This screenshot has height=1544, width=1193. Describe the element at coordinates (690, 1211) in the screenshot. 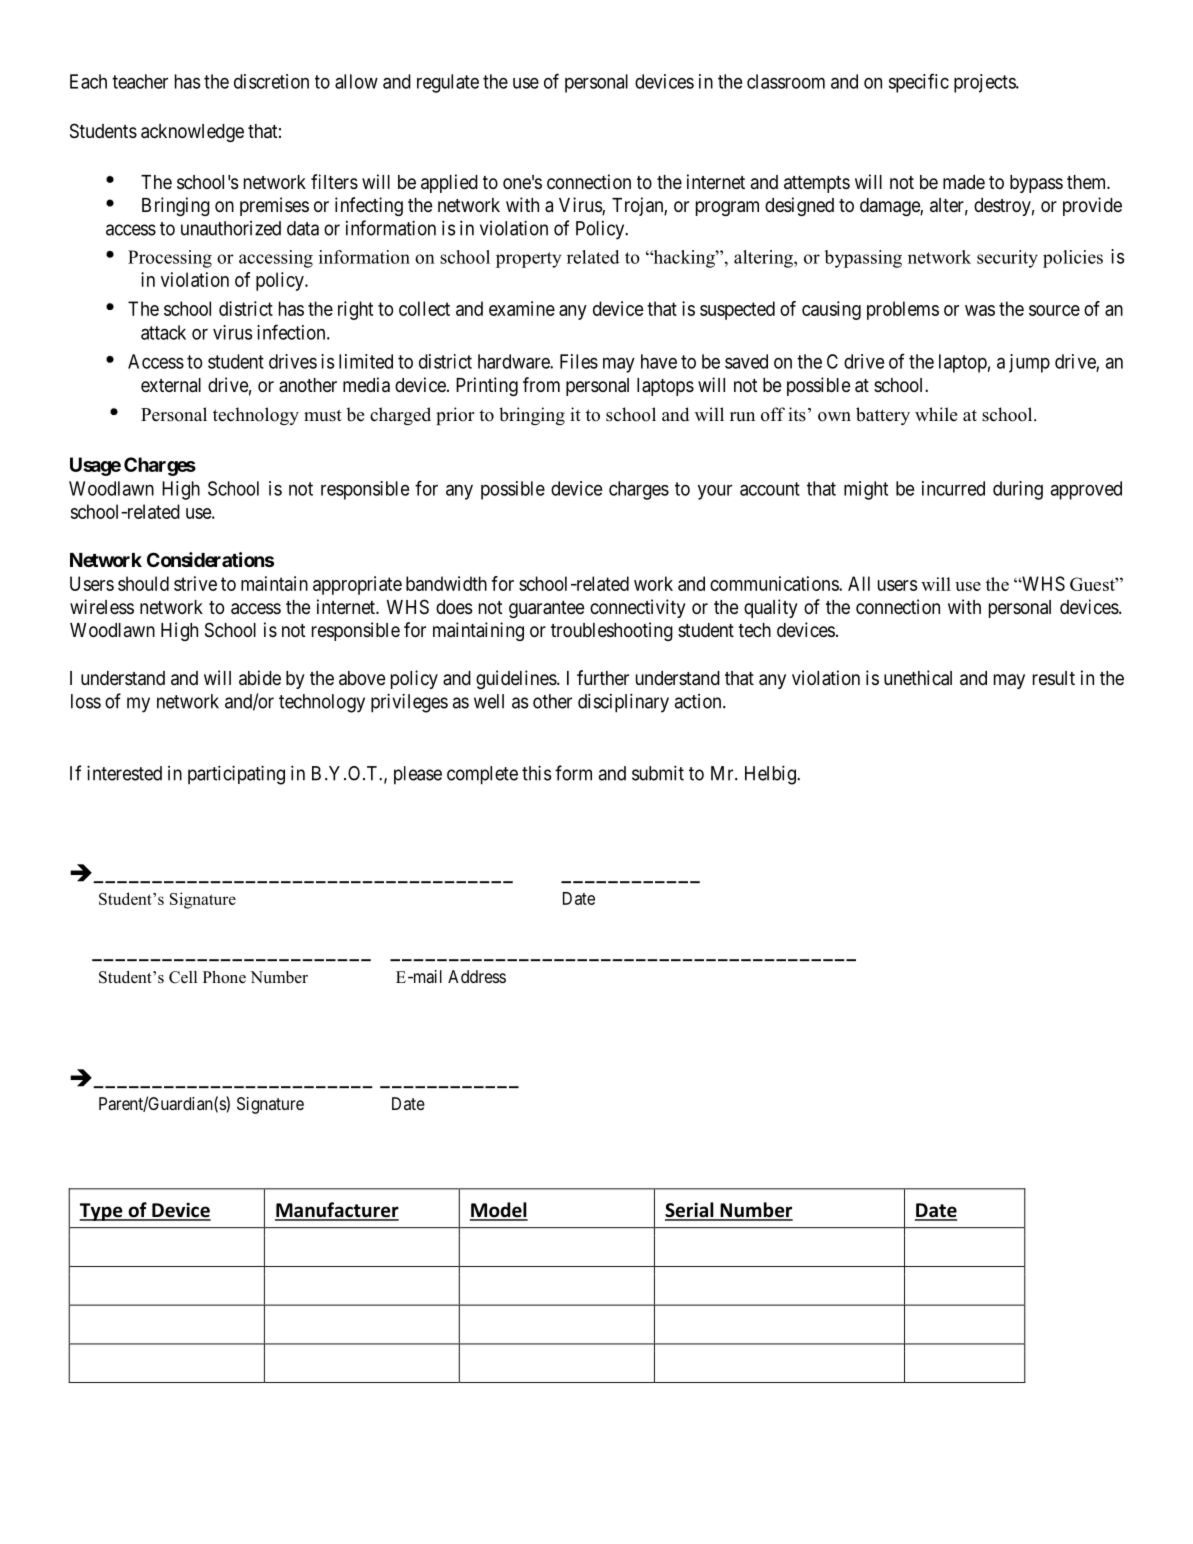

I see `Serial` at that location.
